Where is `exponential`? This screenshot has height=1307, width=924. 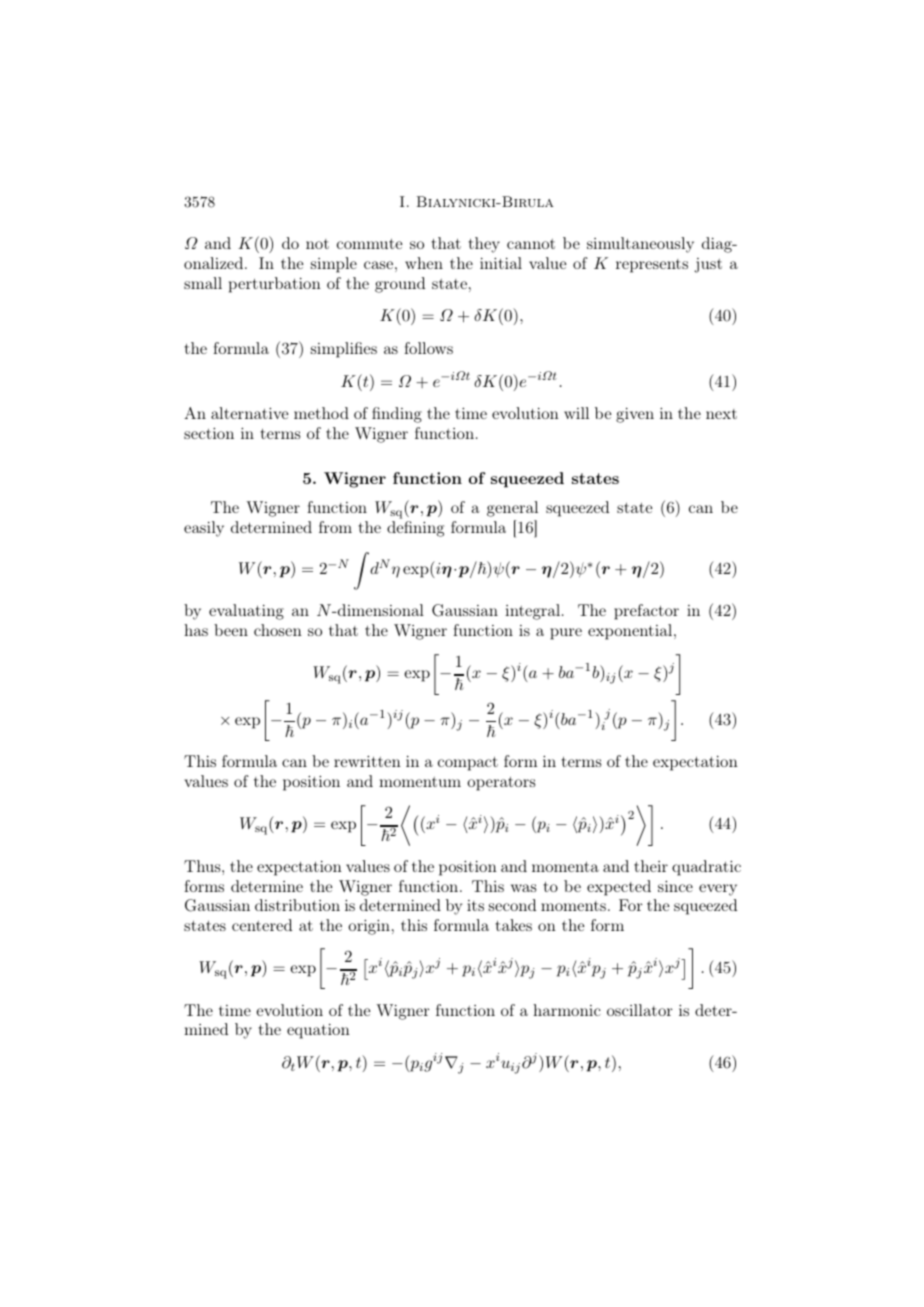
exponential is located at coordinates (631, 632).
